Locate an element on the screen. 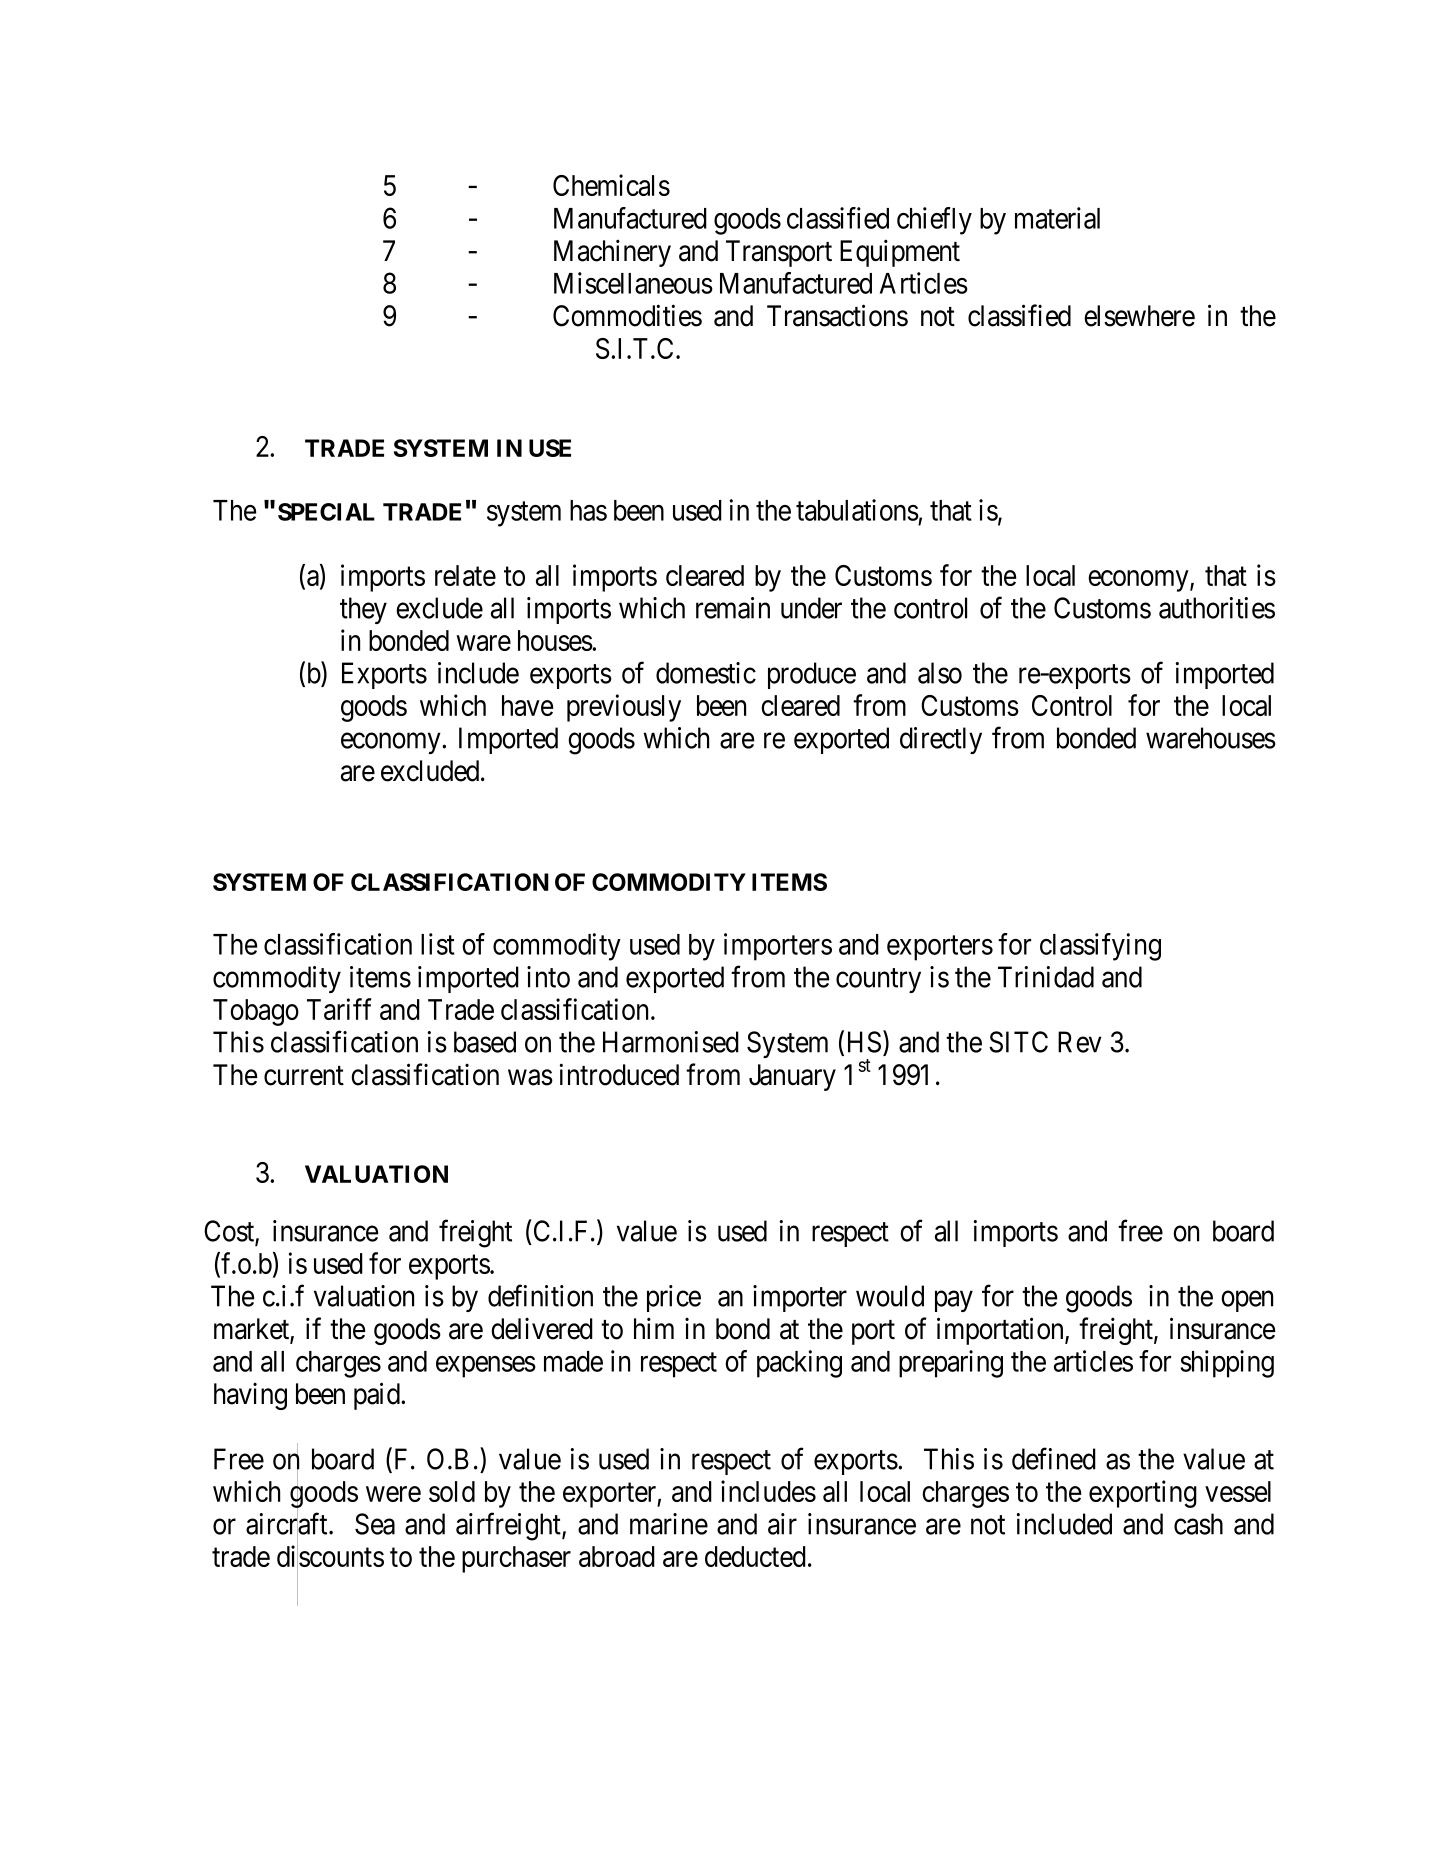 The height and width of the screenshot is (1869, 1444). January is located at coordinates (792, 1077).
